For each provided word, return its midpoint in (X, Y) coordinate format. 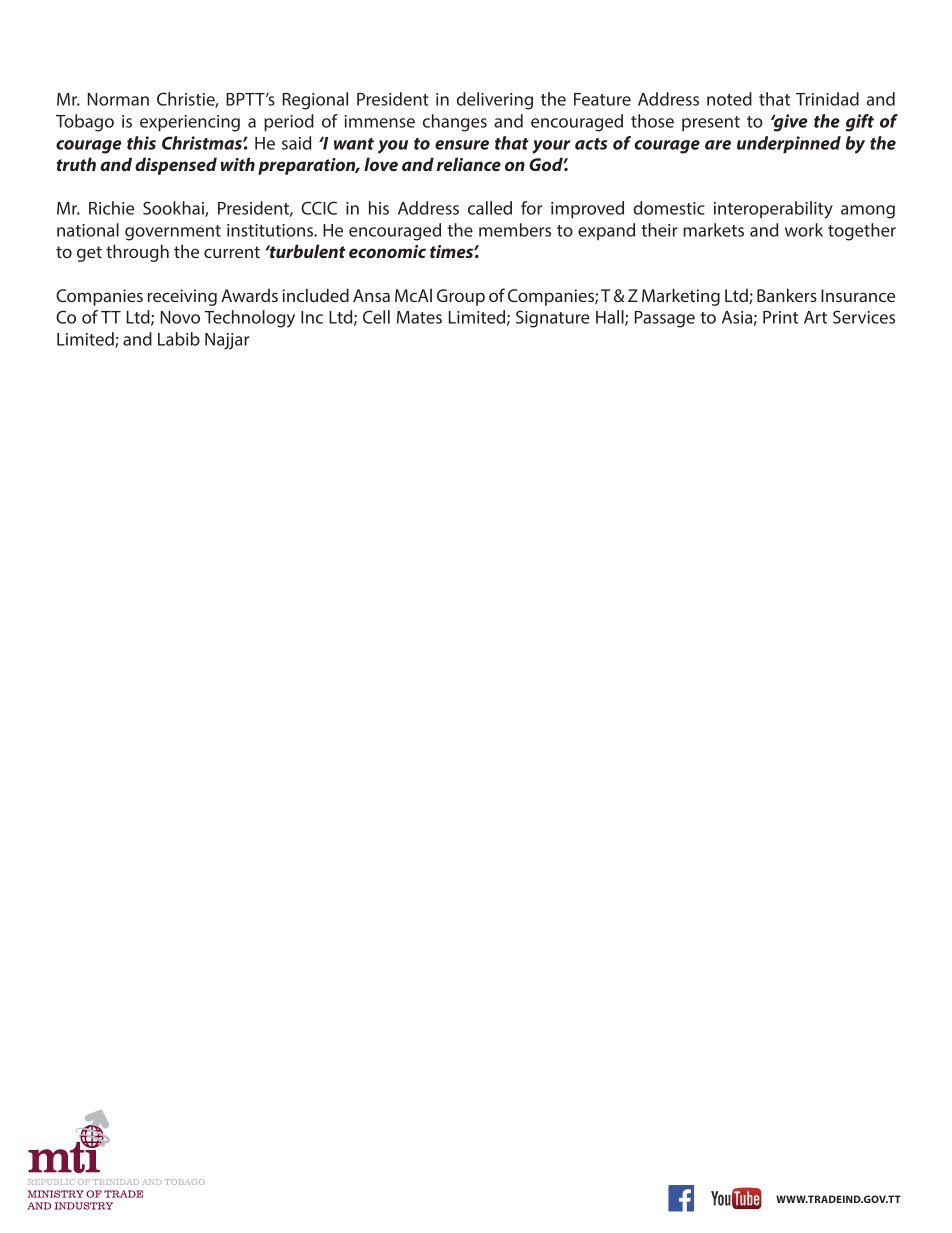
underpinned (789, 144)
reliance (469, 164)
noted (729, 99)
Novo (180, 317)
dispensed (176, 166)
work (804, 230)
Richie (111, 208)
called (490, 208)
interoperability (773, 210)
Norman (118, 99)
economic (387, 251)
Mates (419, 317)
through (137, 253)
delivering (495, 101)
